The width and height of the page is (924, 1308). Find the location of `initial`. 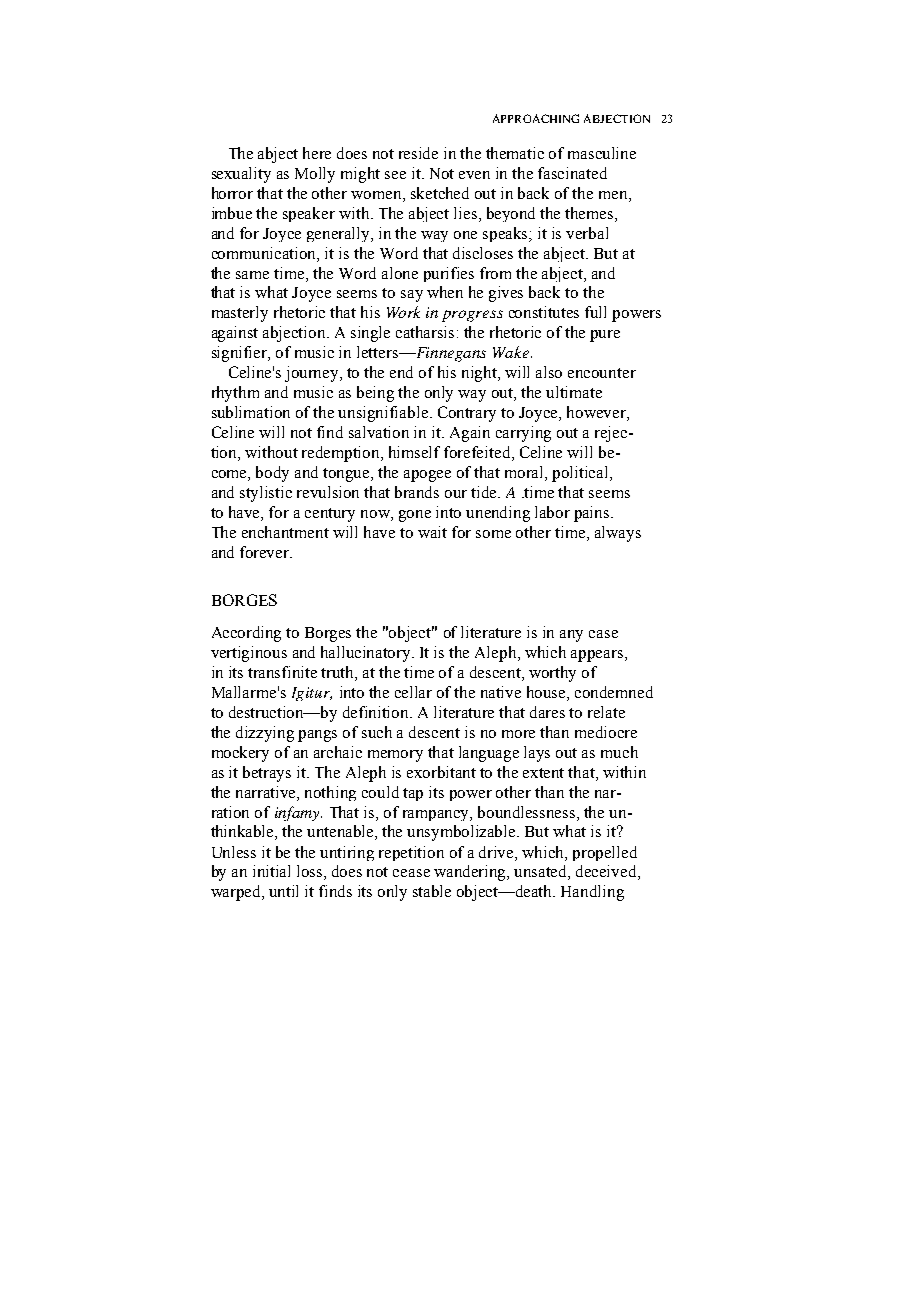

initial is located at coordinates (271, 871).
